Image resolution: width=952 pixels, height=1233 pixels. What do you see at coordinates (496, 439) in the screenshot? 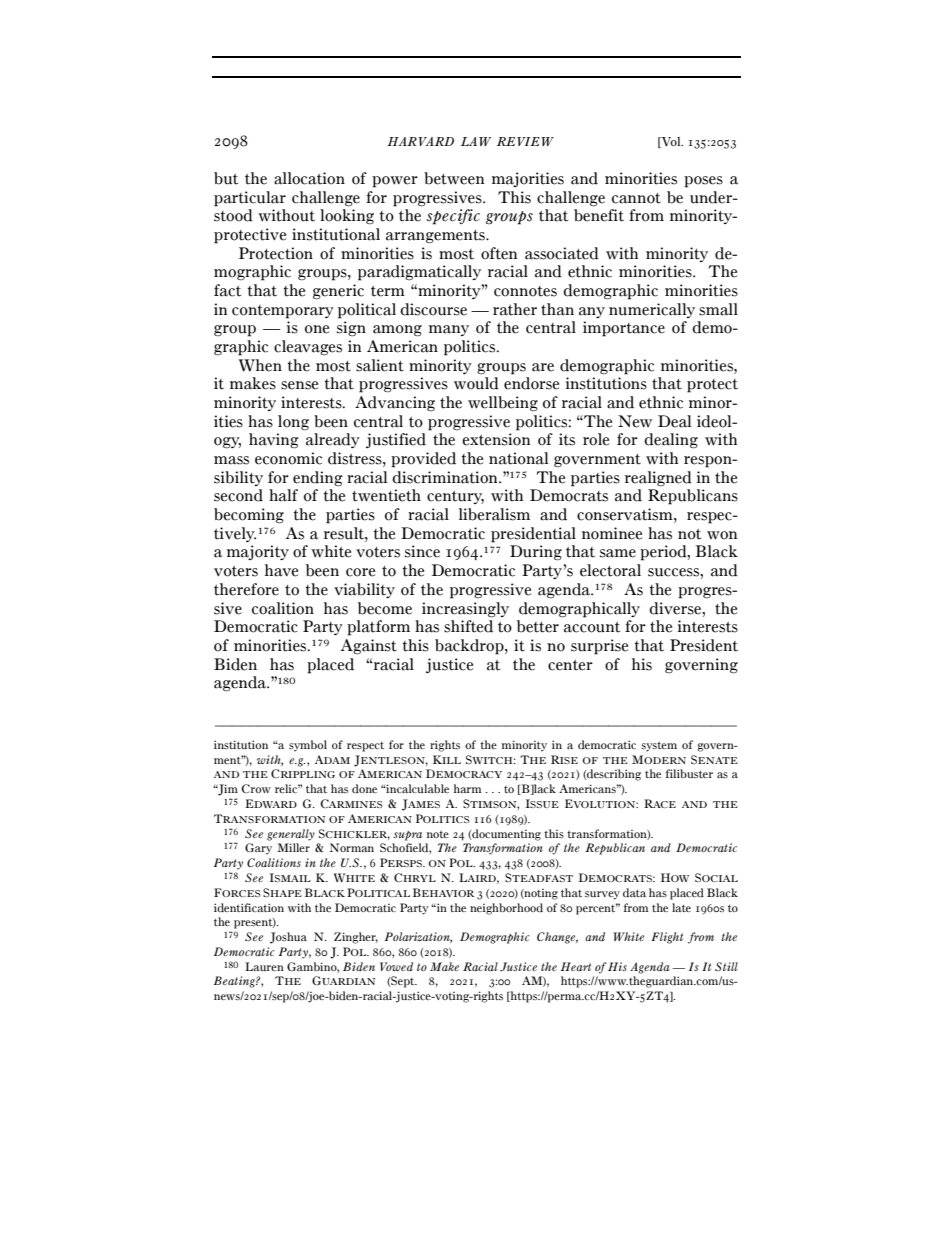
I see `extension` at bounding box center [496, 439].
